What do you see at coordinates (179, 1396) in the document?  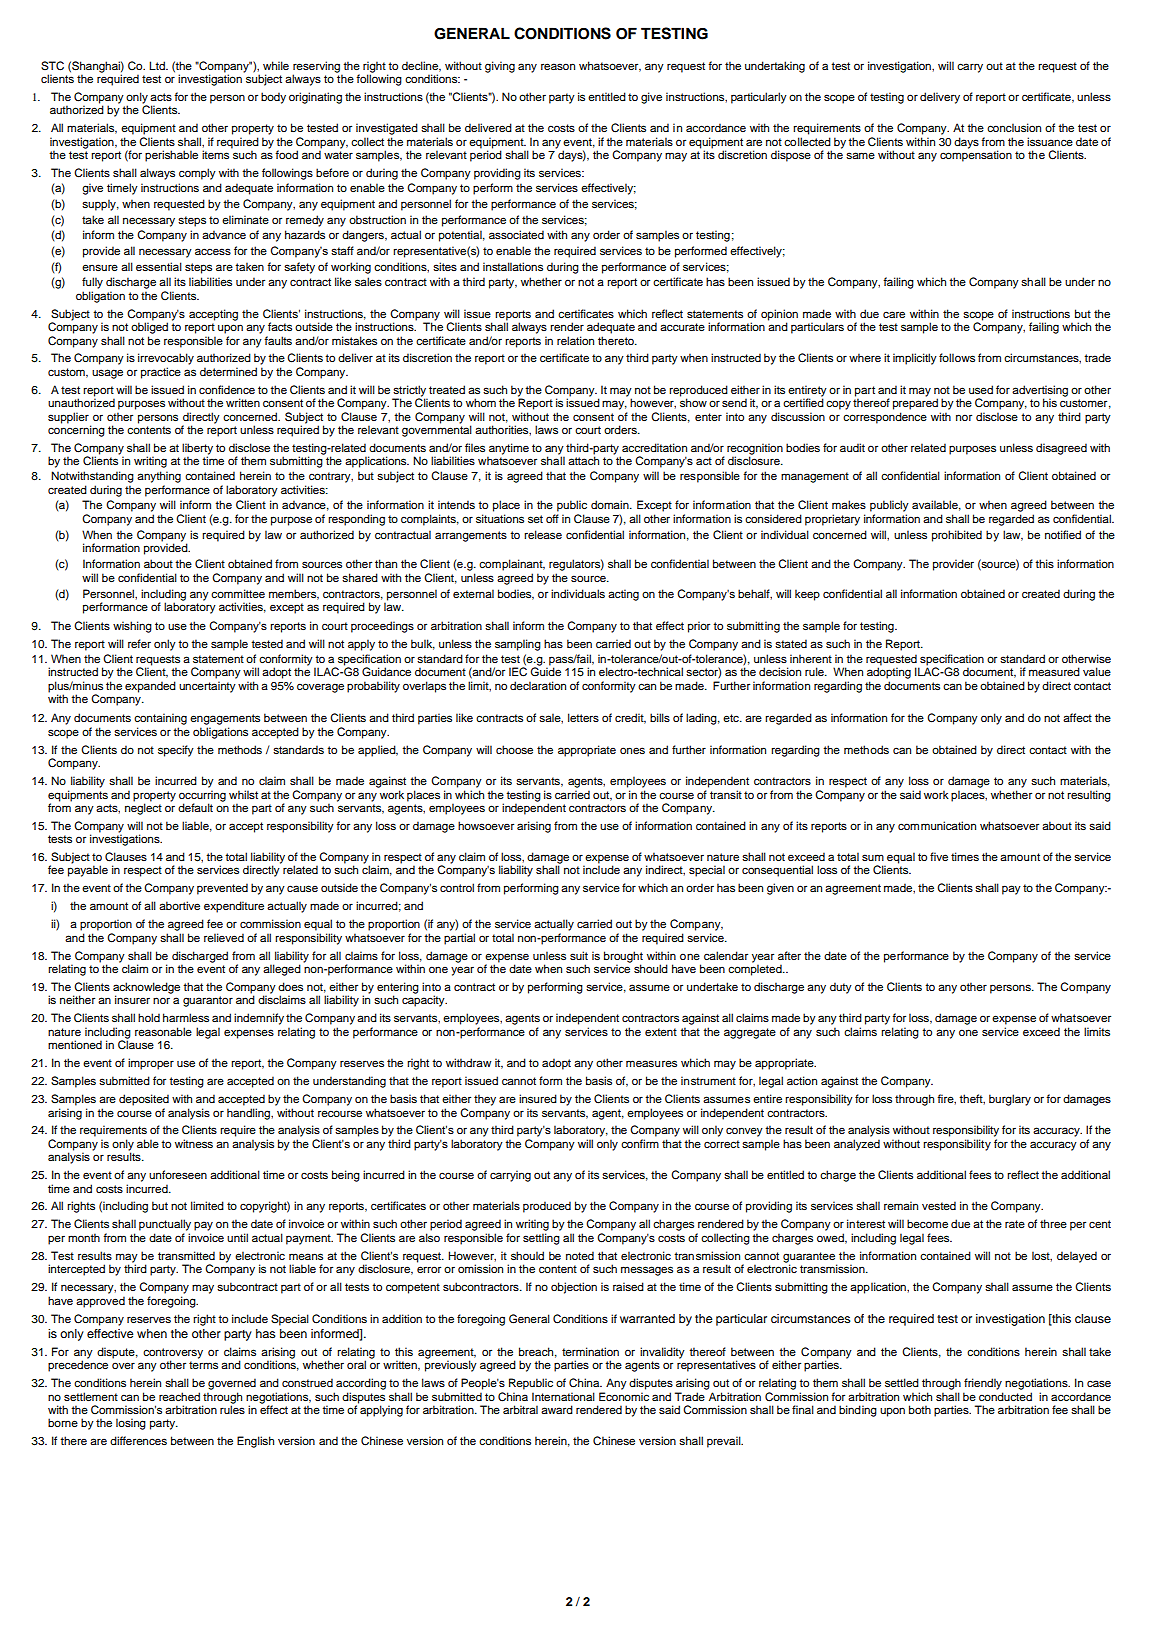 I see `reached` at bounding box center [179, 1396].
